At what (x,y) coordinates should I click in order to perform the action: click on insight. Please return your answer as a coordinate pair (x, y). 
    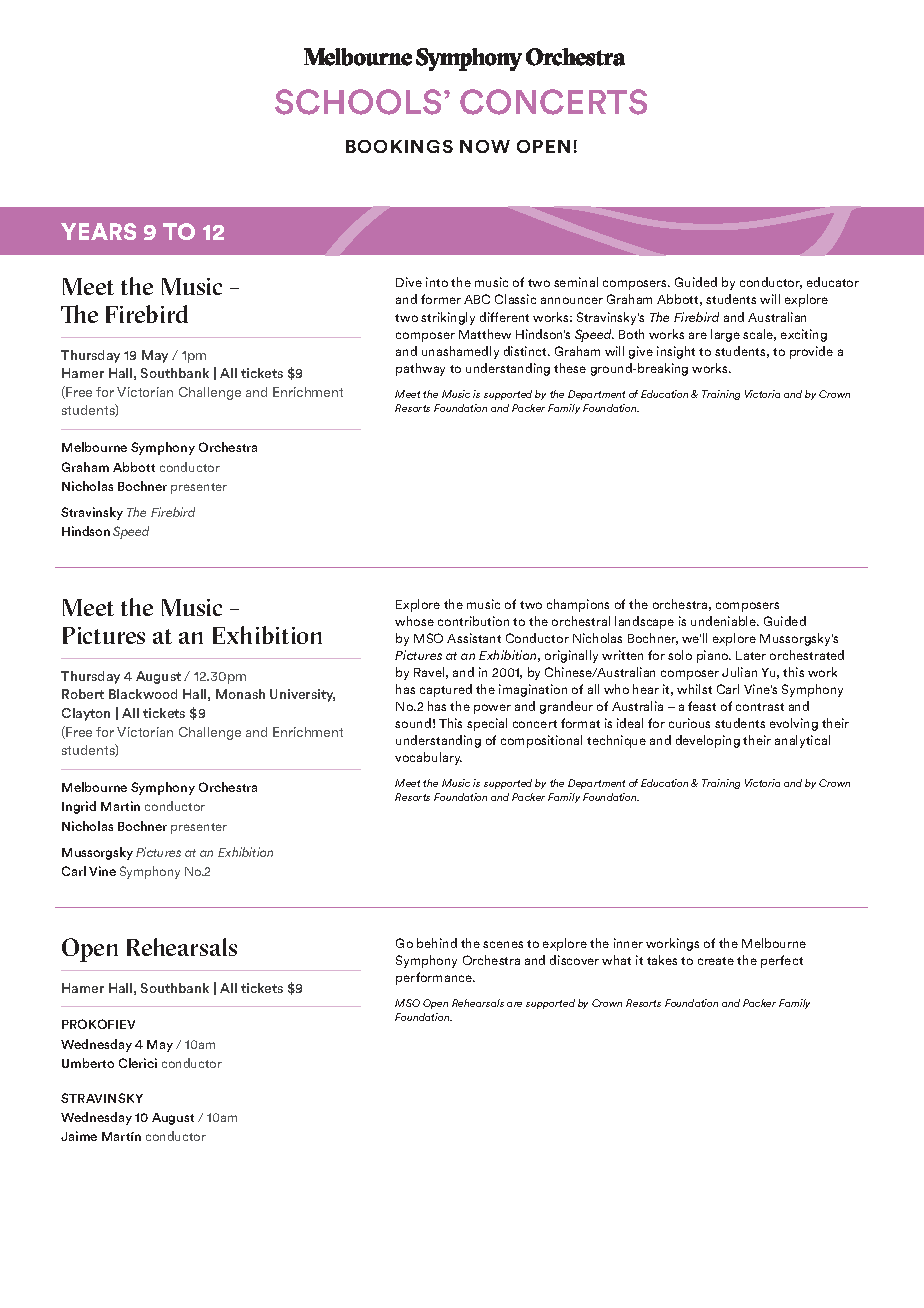
    Looking at the image, I should click on (676, 352).
